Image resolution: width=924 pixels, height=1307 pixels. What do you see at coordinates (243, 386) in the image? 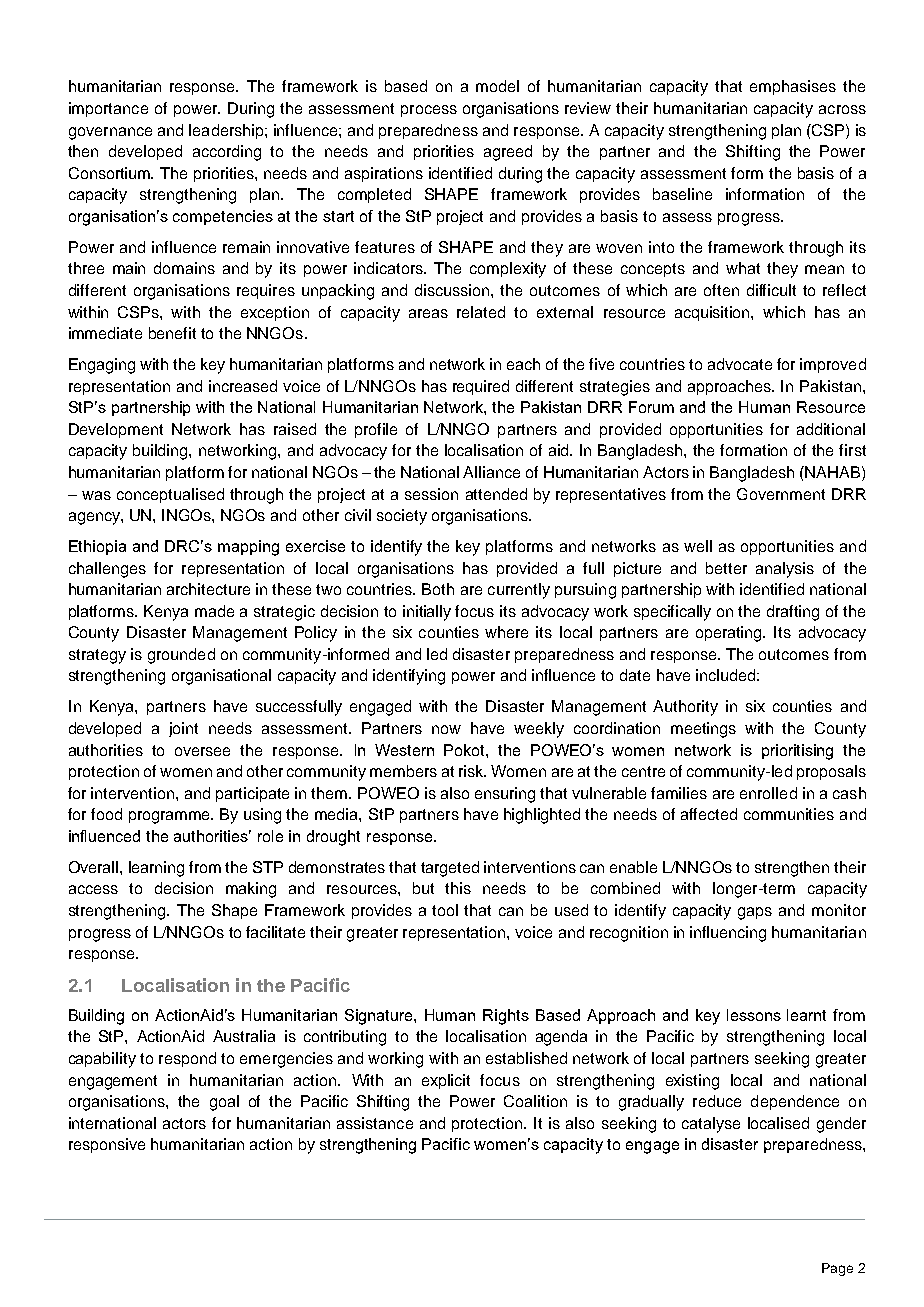
I see `increased` at bounding box center [243, 386].
